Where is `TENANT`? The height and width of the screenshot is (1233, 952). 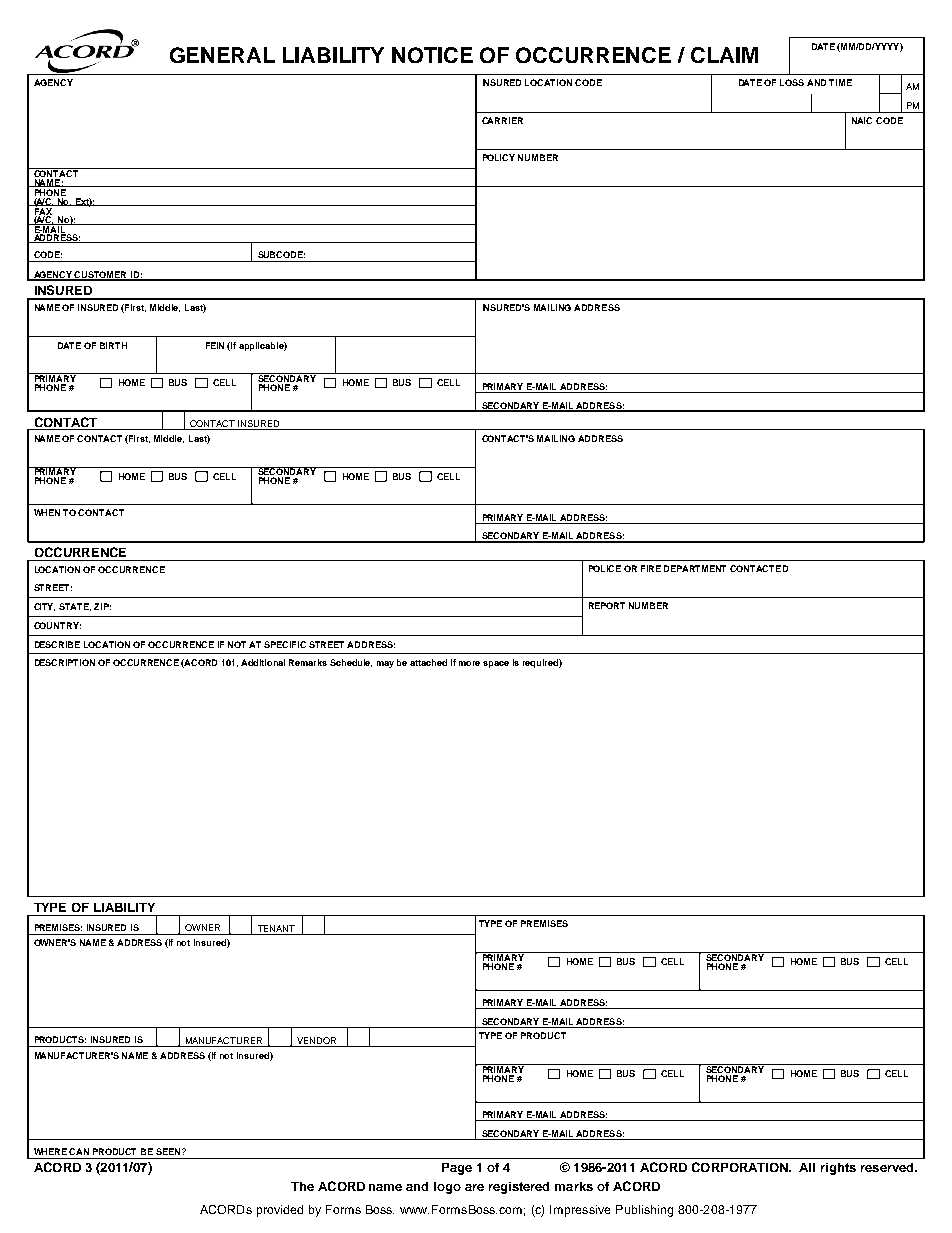 TENANT is located at coordinates (276, 928).
